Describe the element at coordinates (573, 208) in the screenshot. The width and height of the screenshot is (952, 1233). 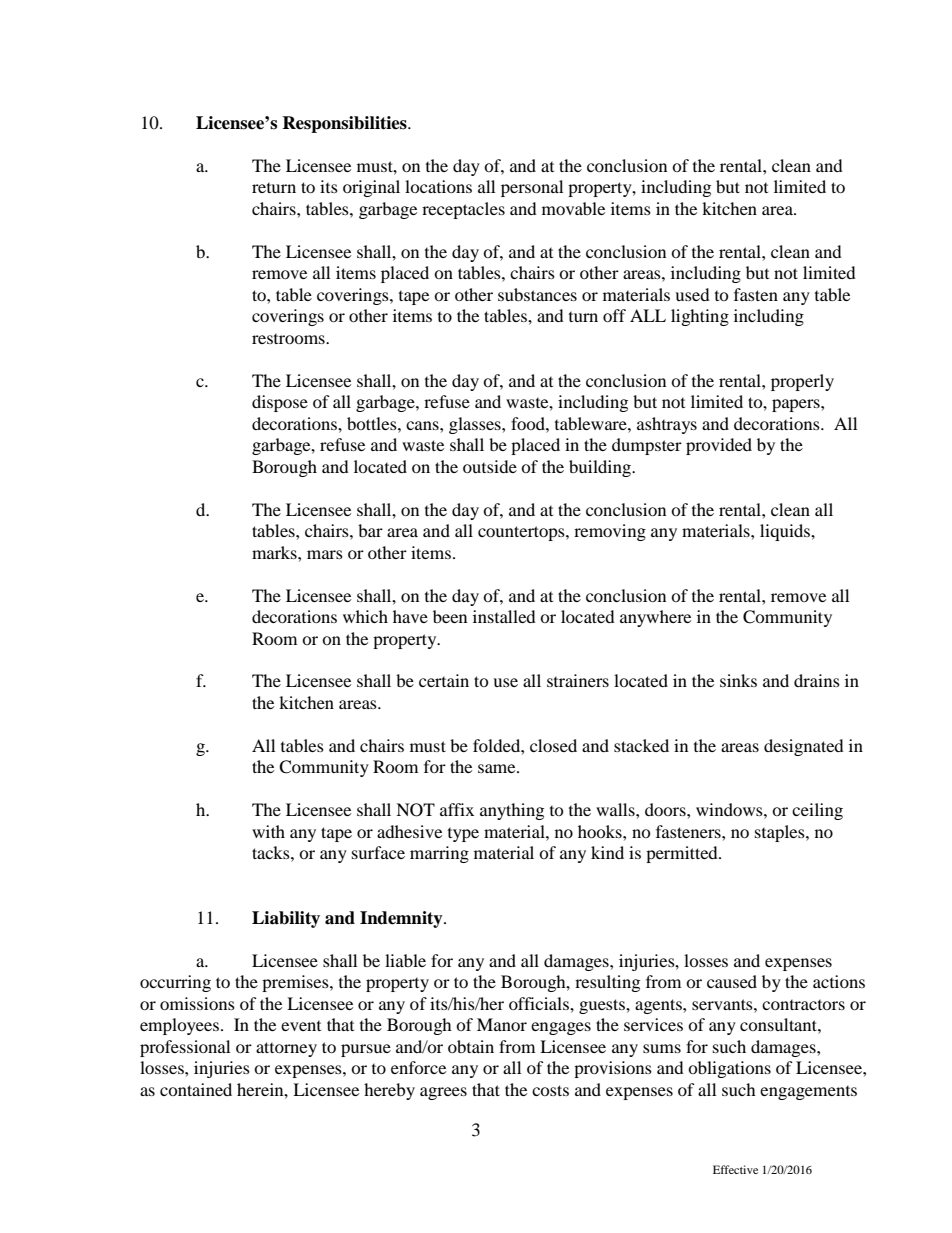
I see `movable` at that location.
